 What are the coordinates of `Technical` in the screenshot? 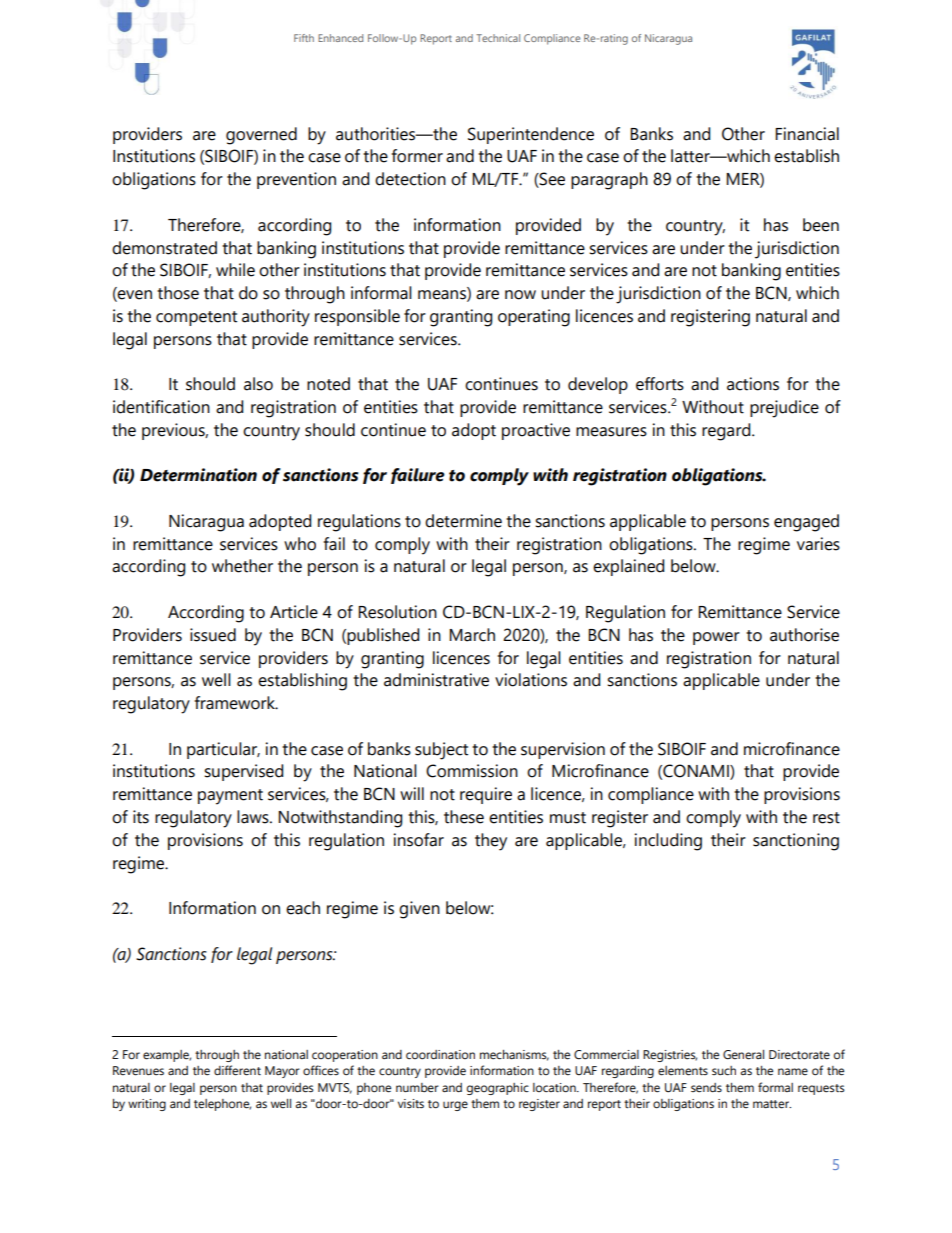 It's located at (498, 38).
